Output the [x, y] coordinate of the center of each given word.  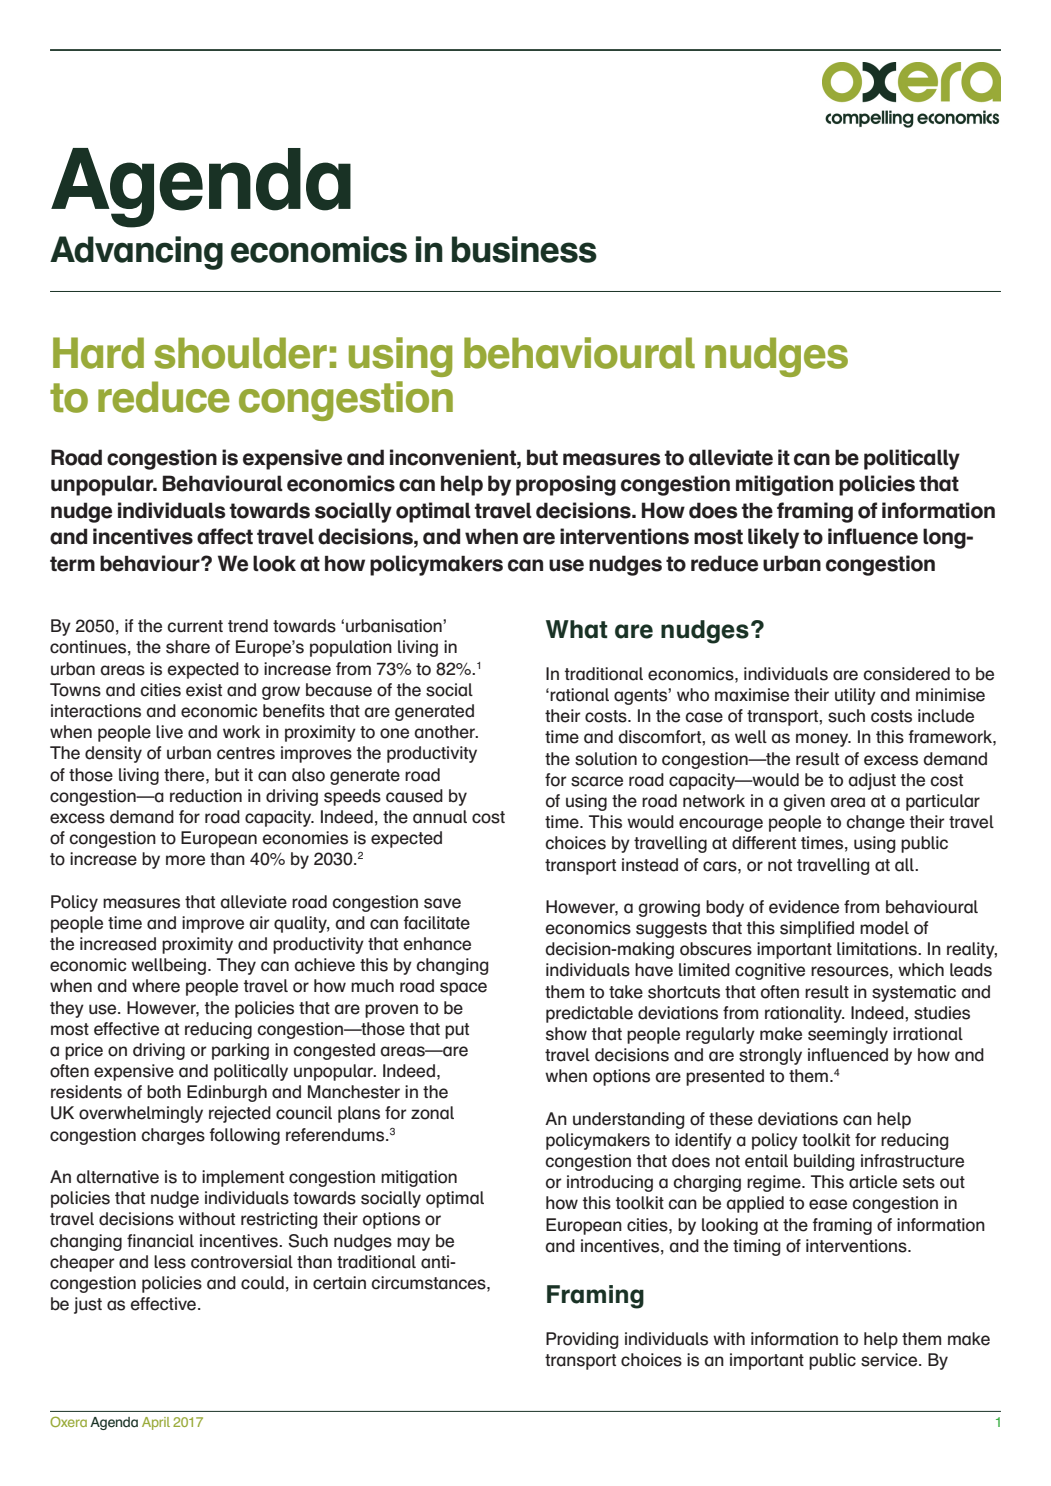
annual [440, 817]
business [524, 249]
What [577, 629]
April [156, 1423]
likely [773, 538]
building [824, 1162]
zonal [432, 1113]
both [164, 1092]
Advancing [136, 253]
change [875, 823]
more [185, 860]
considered [906, 674]
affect [225, 536]
